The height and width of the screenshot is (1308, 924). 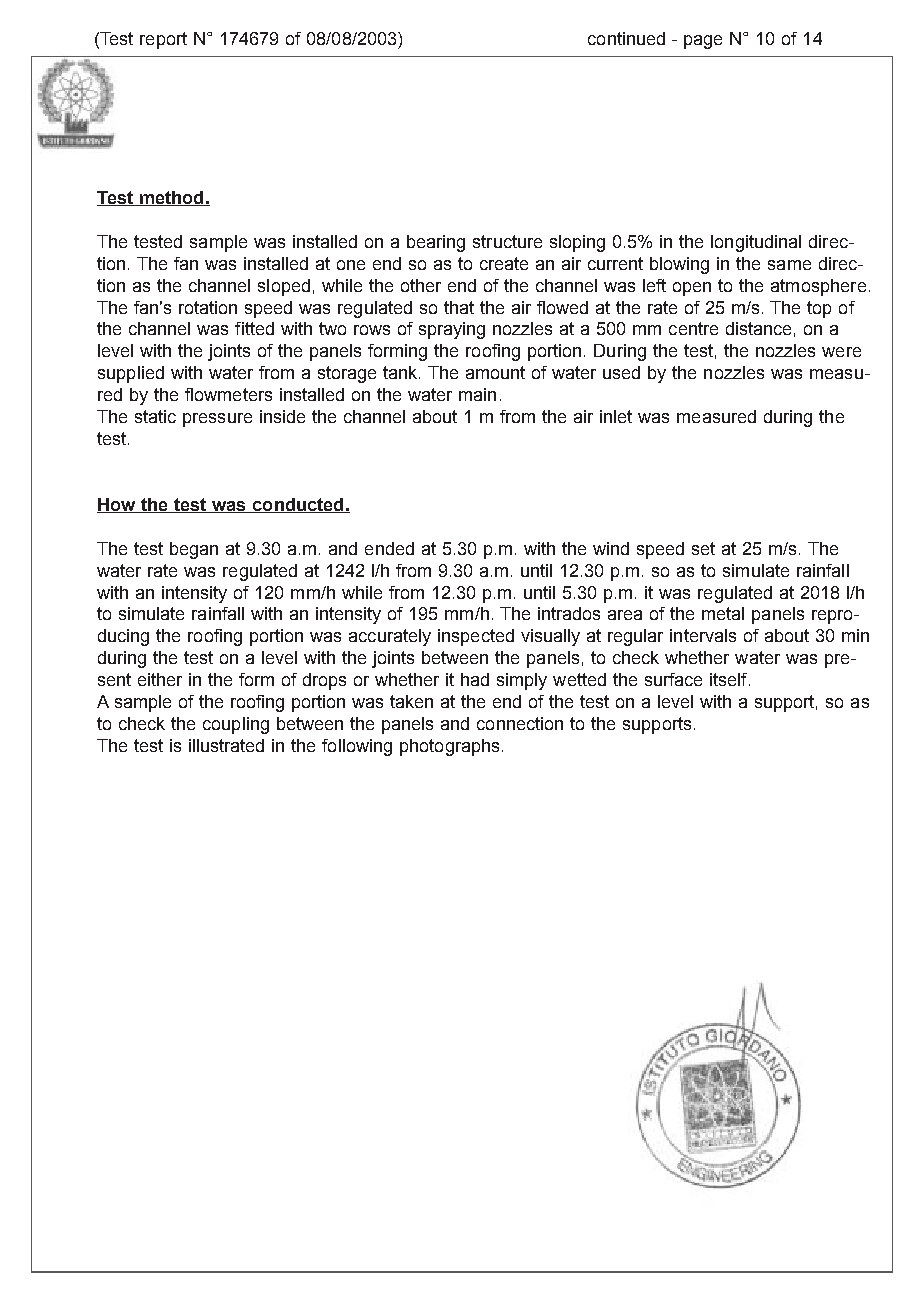 What do you see at coordinates (703, 42) in the screenshot?
I see `page` at bounding box center [703, 42].
